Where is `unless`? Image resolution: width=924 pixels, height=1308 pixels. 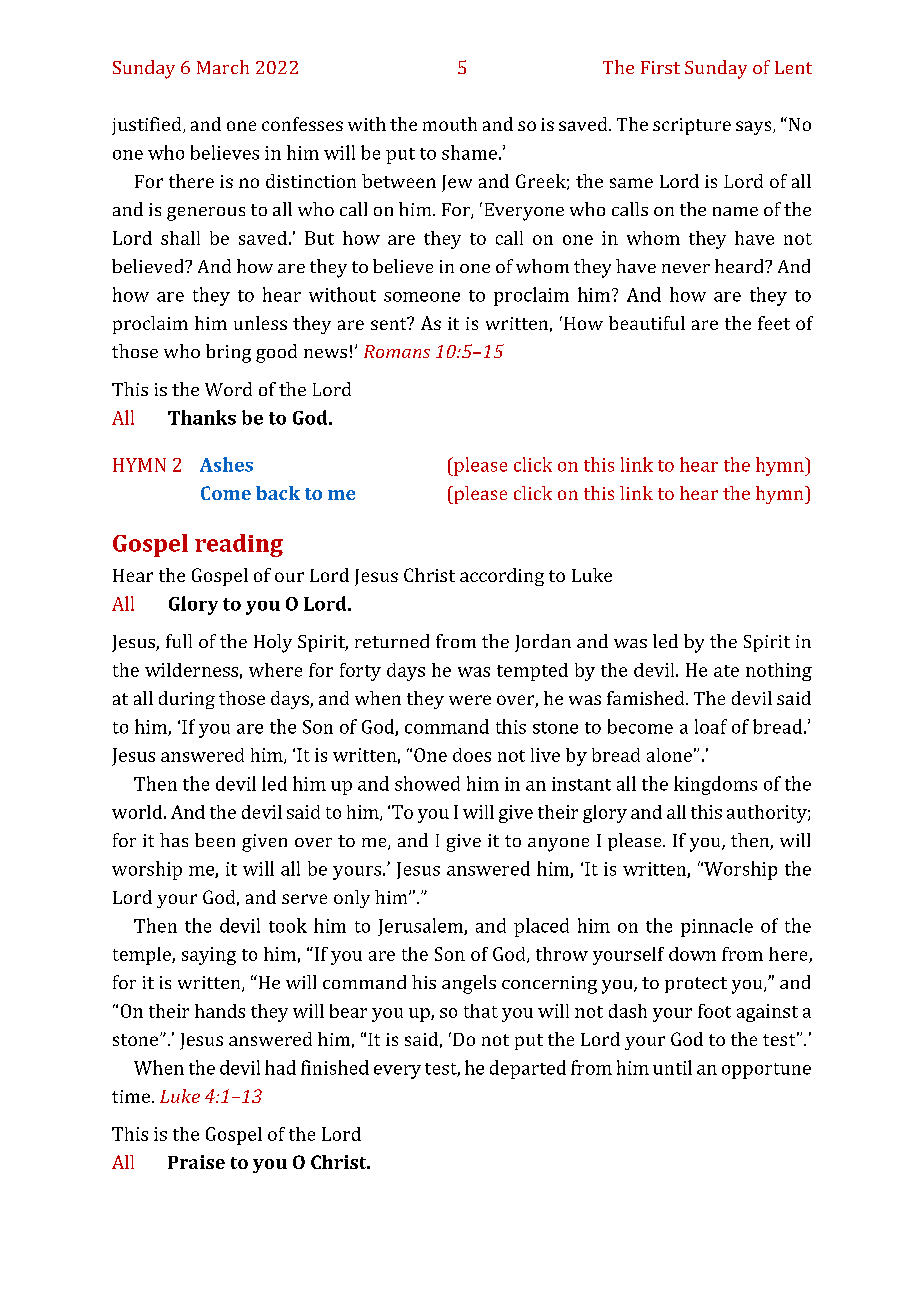
unless is located at coordinates (260, 323).
